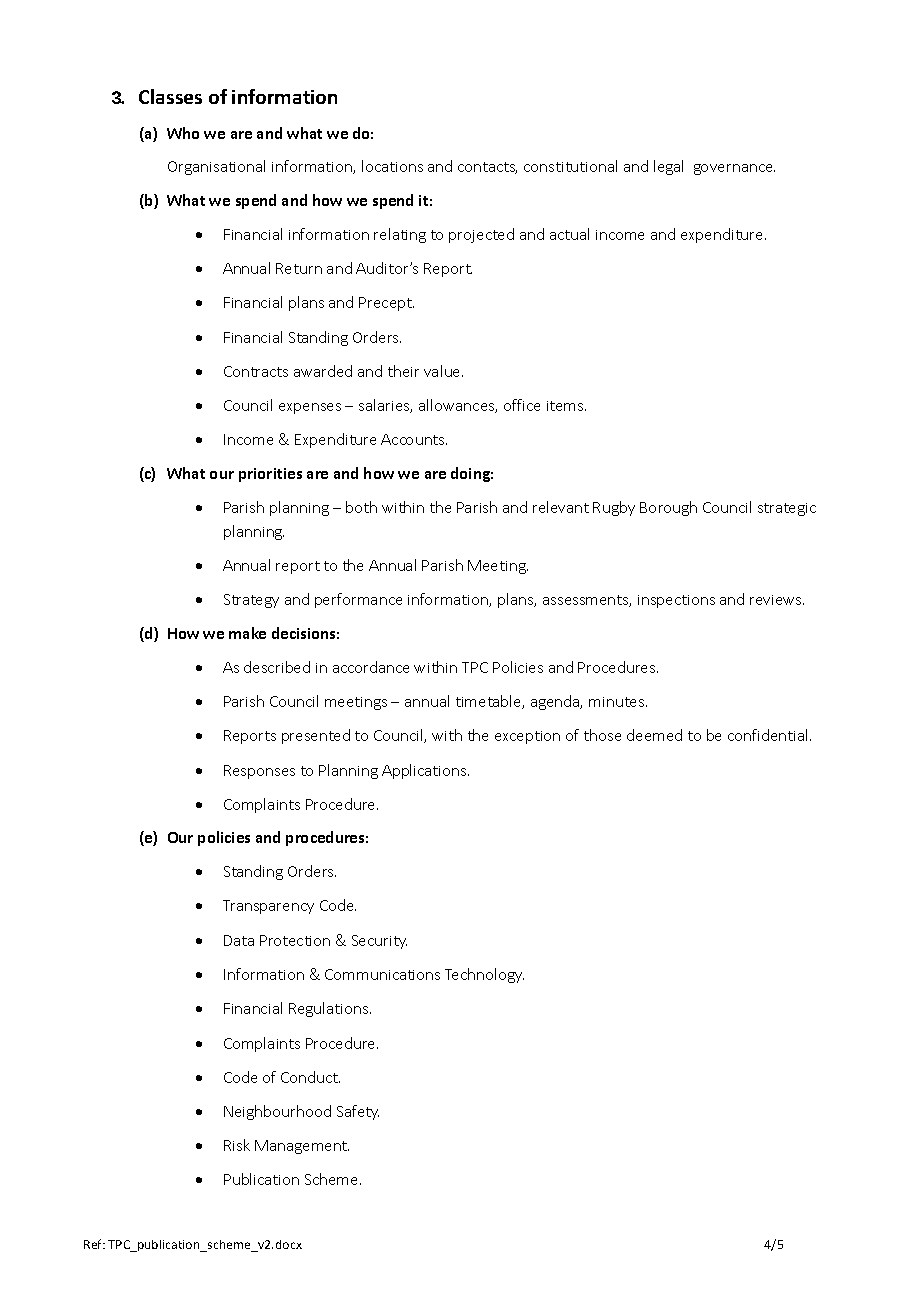 The image size is (924, 1308). What do you see at coordinates (676, 601) in the screenshot?
I see `inspections` at bounding box center [676, 601].
